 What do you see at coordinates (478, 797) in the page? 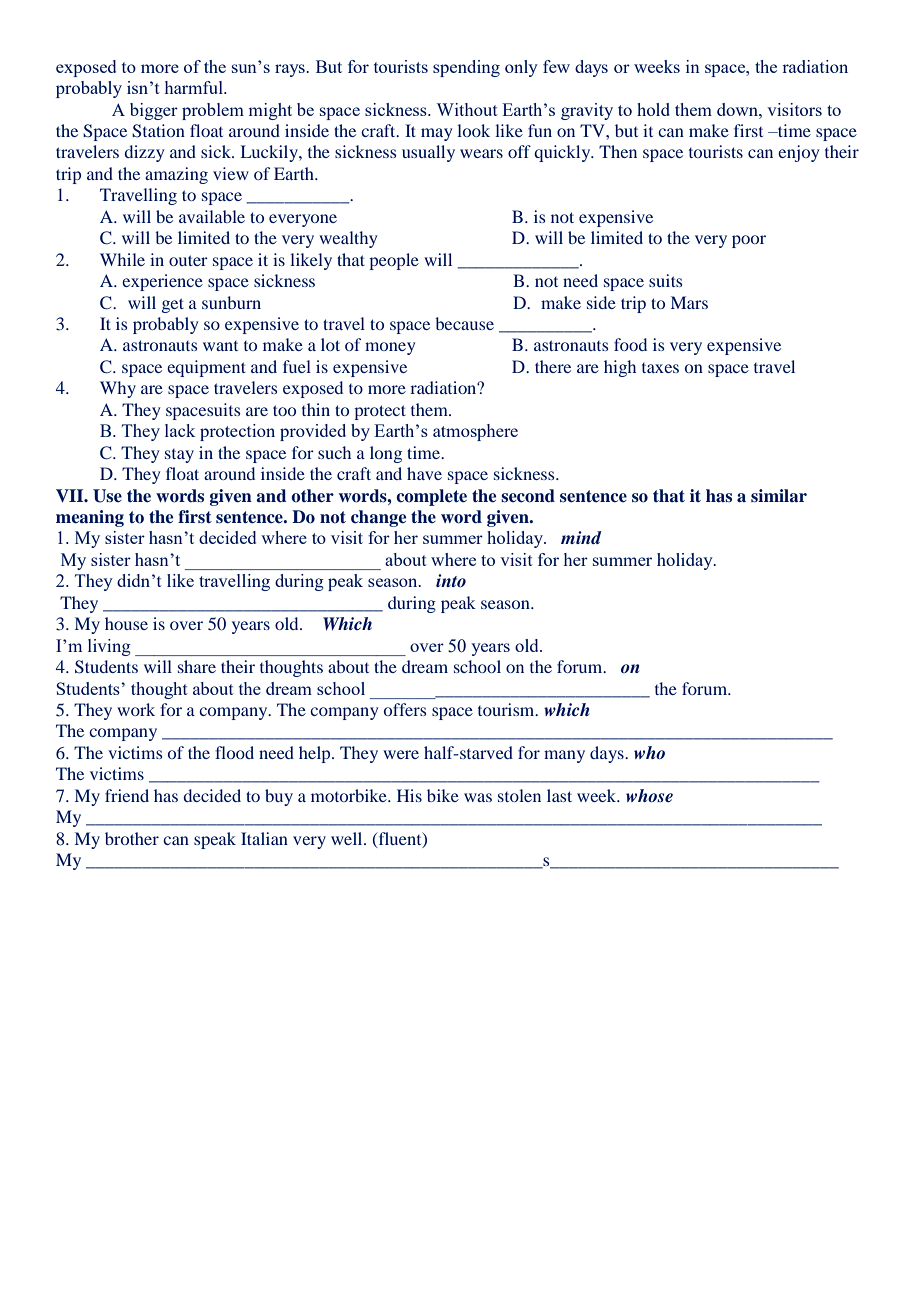
I see `was` at bounding box center [478, 797].
